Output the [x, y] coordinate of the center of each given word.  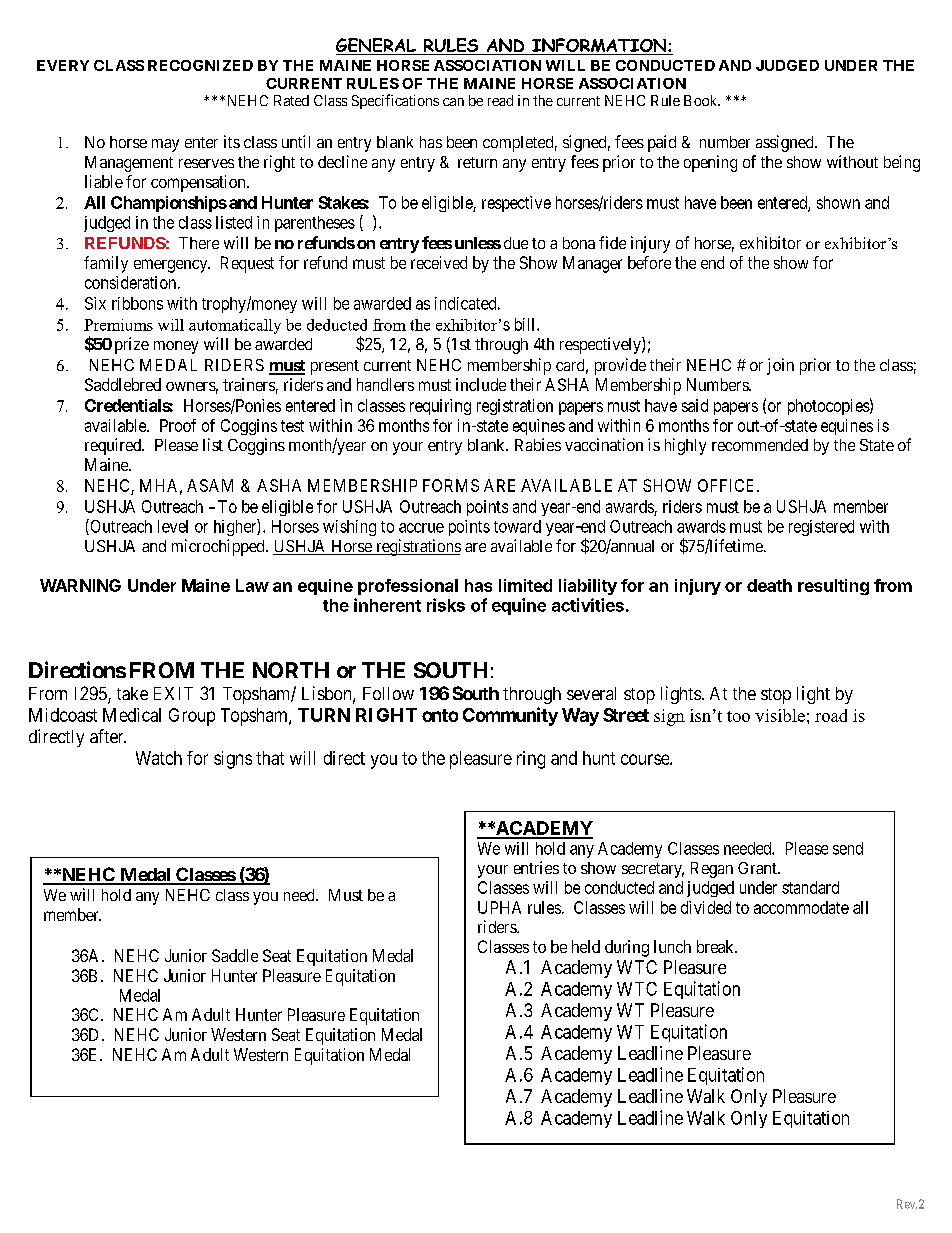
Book [702, 100]
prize [132, 345]
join [780, 366]
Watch [159, 758]
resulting [833, 587]
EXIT [173, 693]
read [500, 100]
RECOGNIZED [200, 65]
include [481, 384]
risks [446, 605]
